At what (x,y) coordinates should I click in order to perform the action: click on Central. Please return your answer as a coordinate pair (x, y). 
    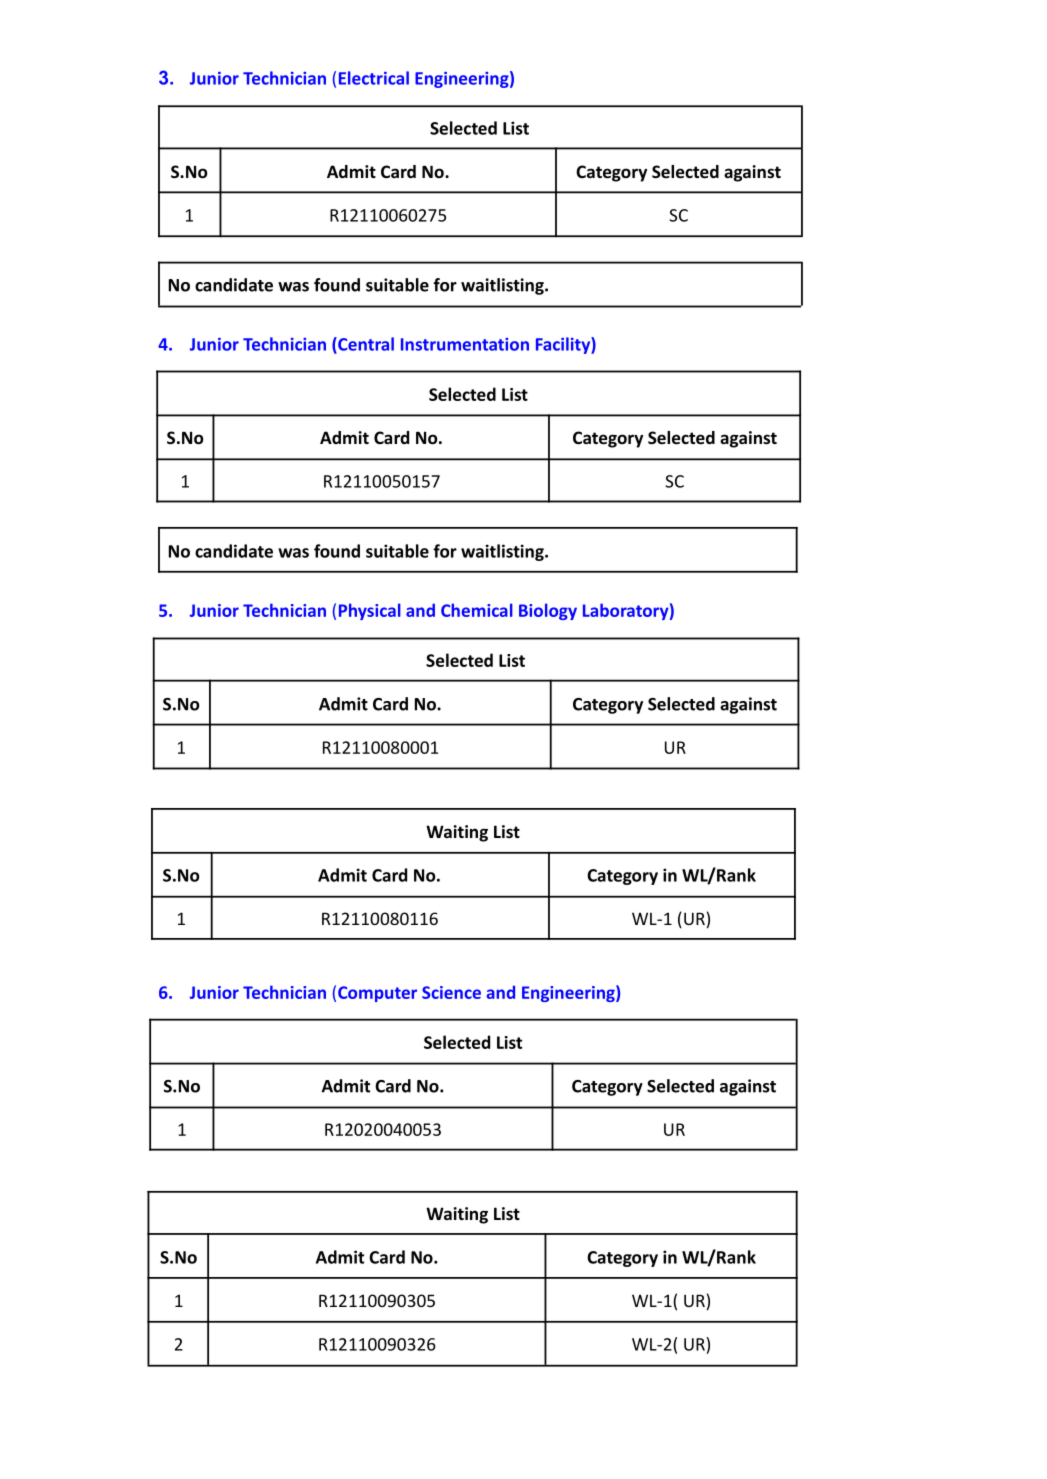
    Looking at the image, I should click on (365, 344).
